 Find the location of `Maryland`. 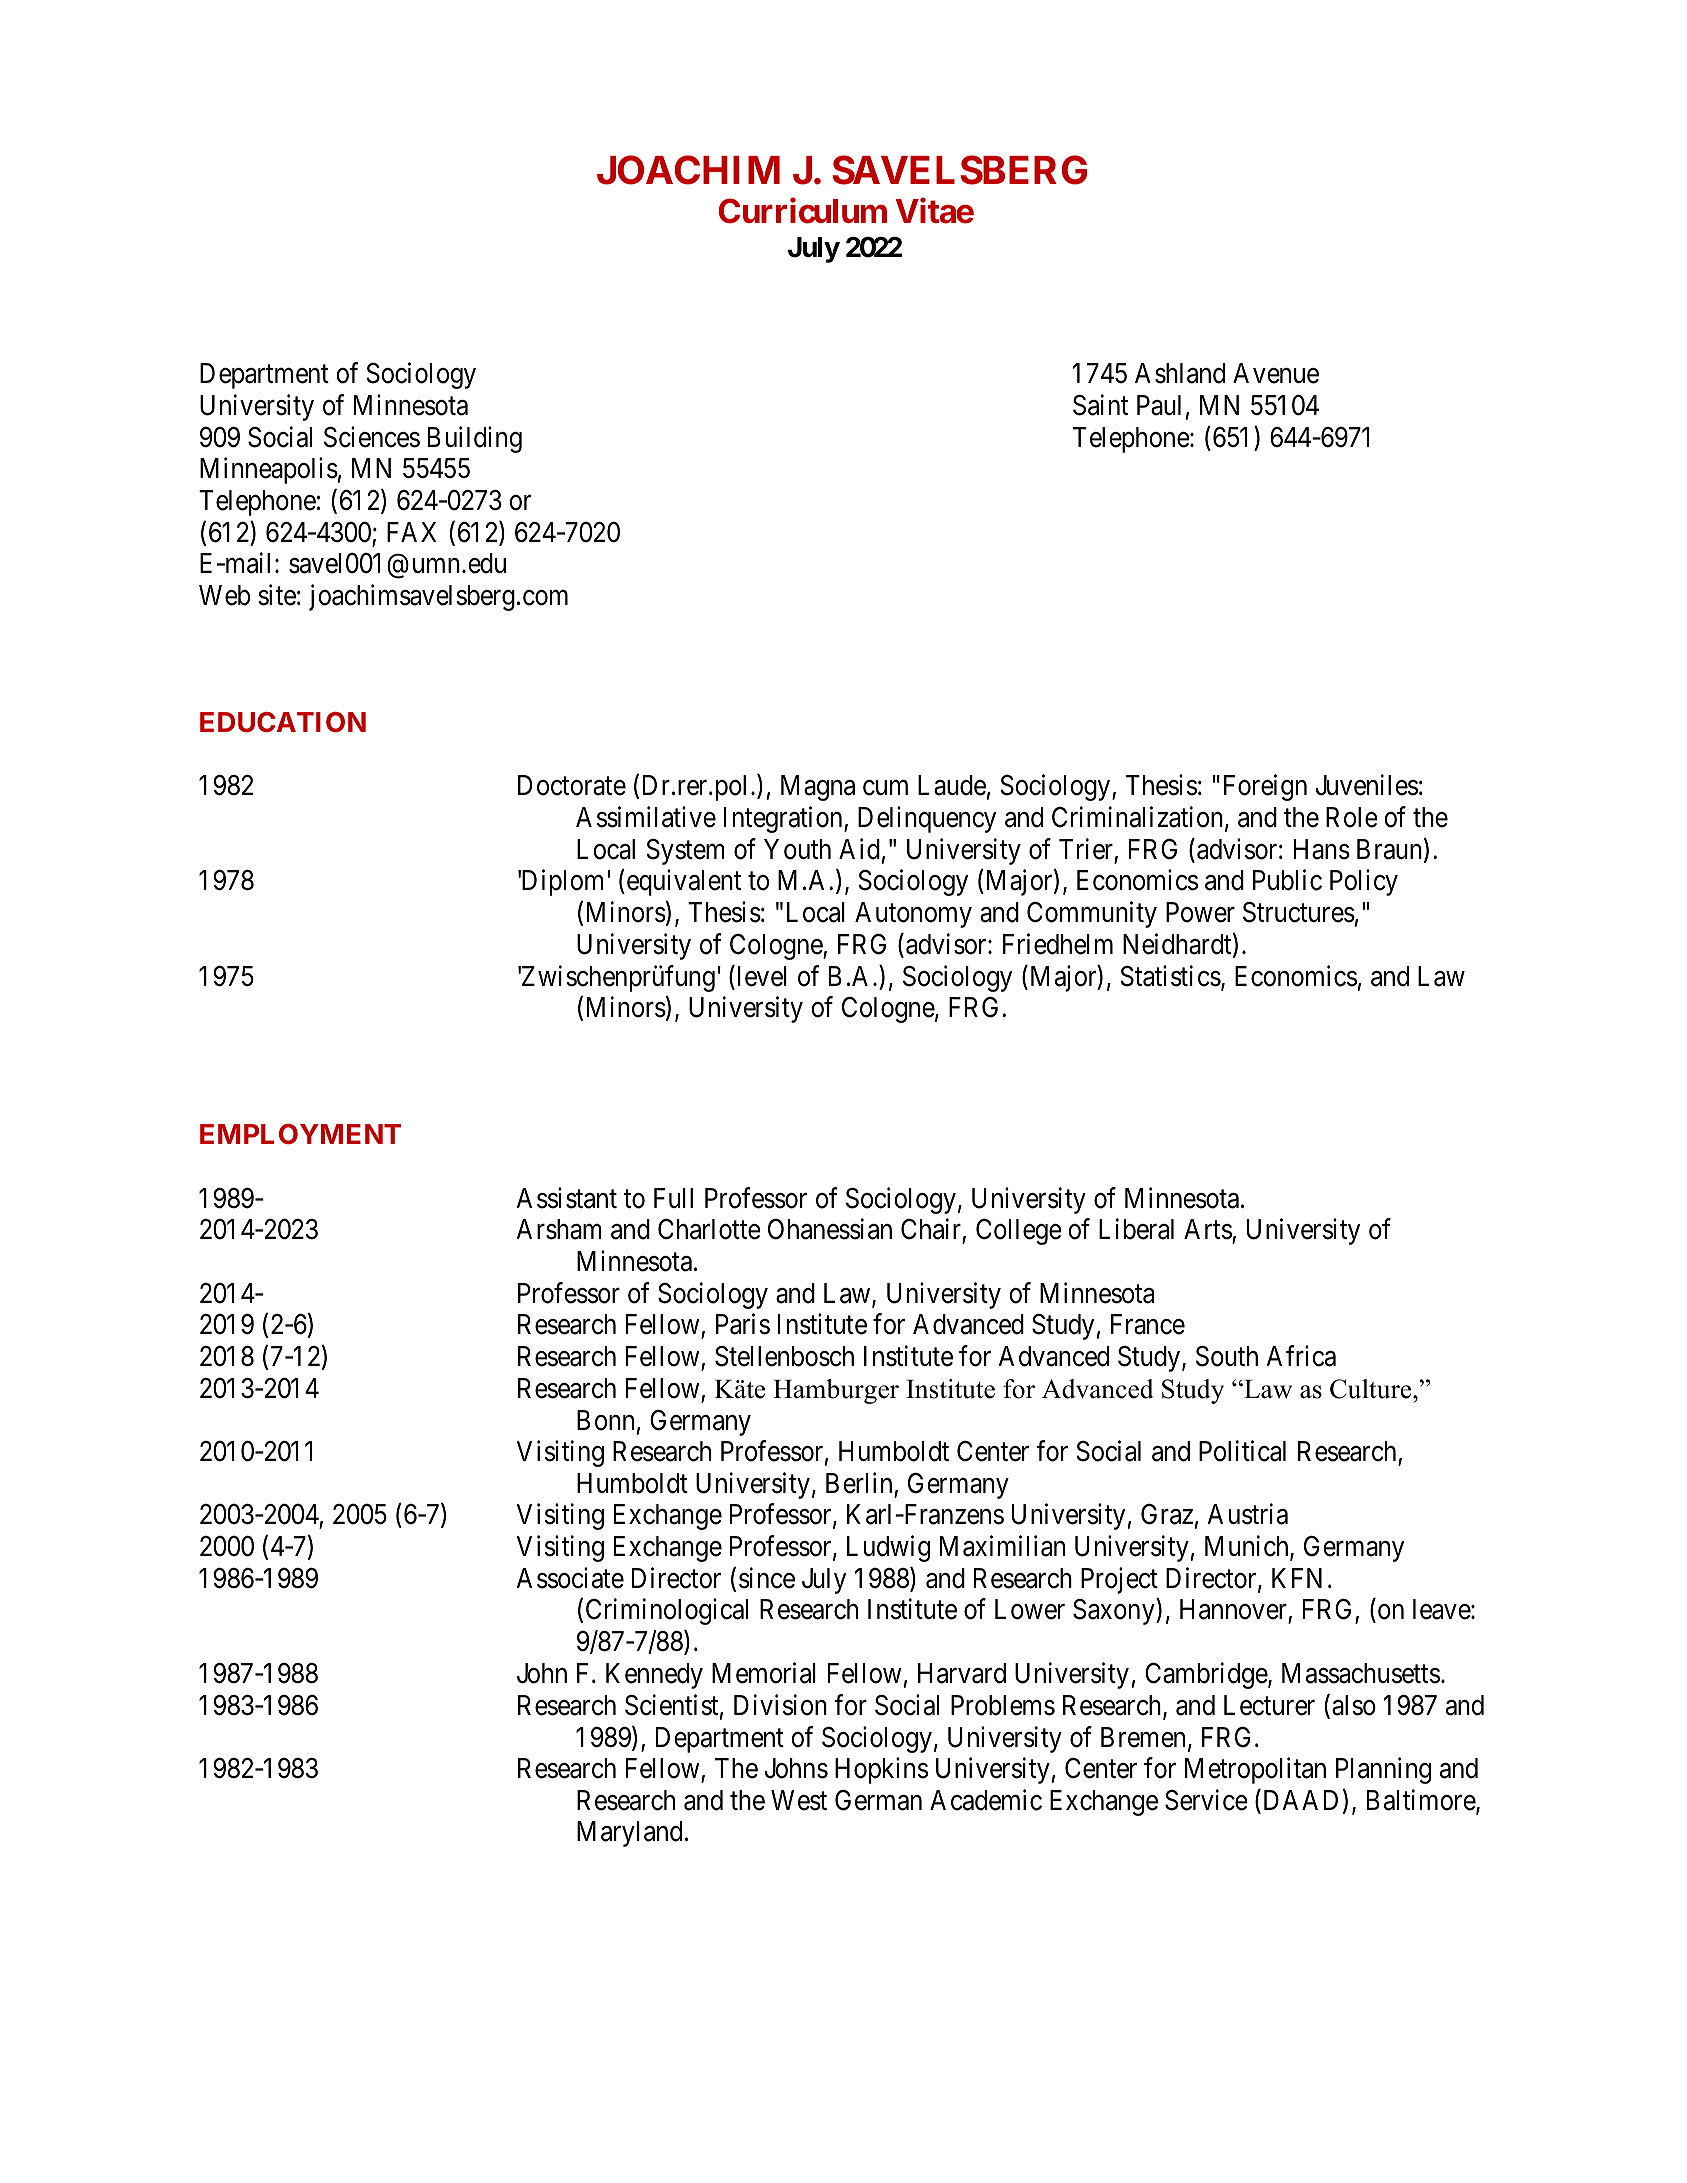

Maryland is located at coordinates (629, 1834).
